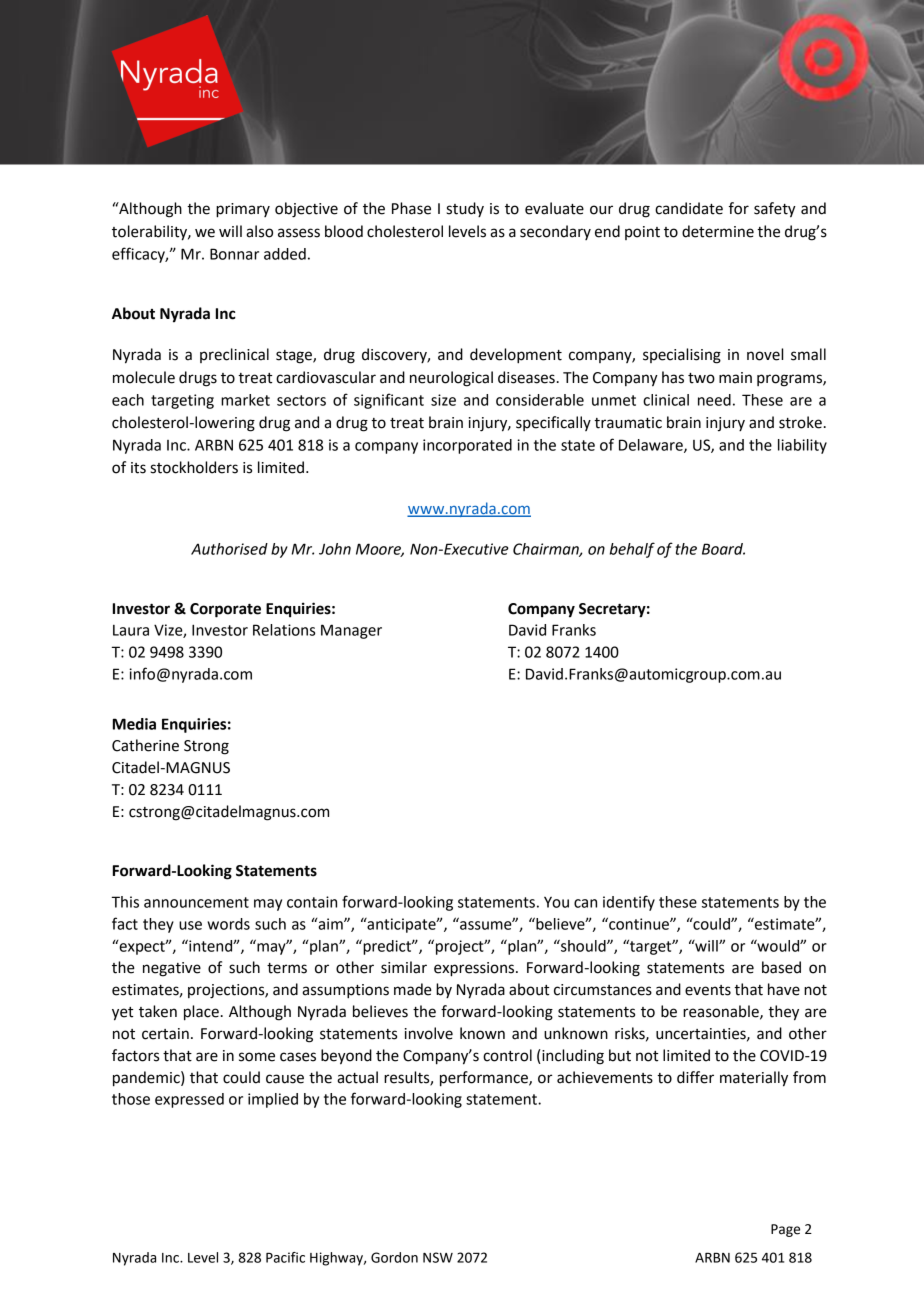  I want to click on determine, so click(718, 231).
